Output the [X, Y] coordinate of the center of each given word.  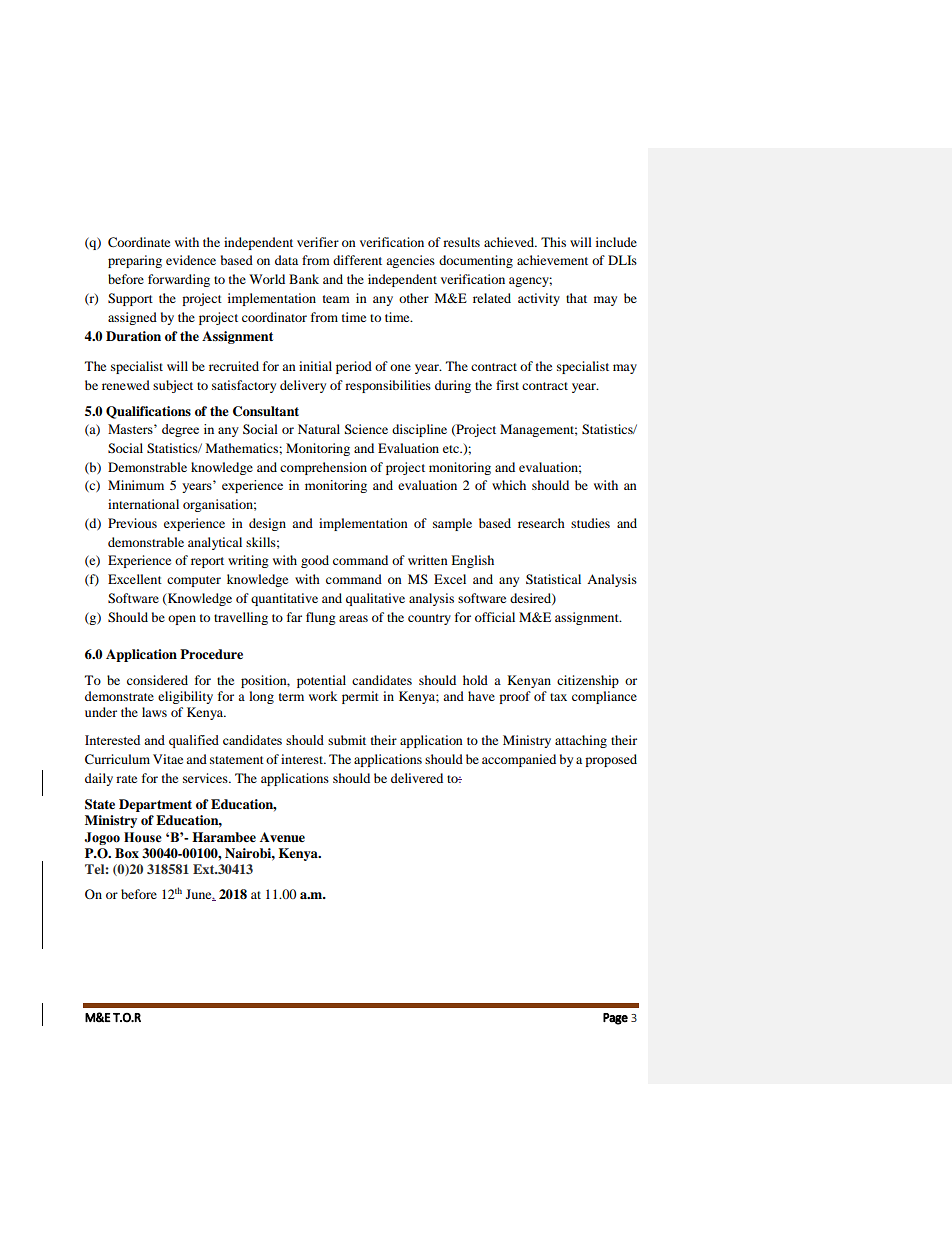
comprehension [323, 468]
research [541, 523]
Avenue [282, 837]
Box [127, 853]
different [357, 260]
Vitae [168, 759]
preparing [135, 261]
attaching [581, 741]
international [143, 504]
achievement [552, 260]
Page [615, 1019]
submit [347, 740]
